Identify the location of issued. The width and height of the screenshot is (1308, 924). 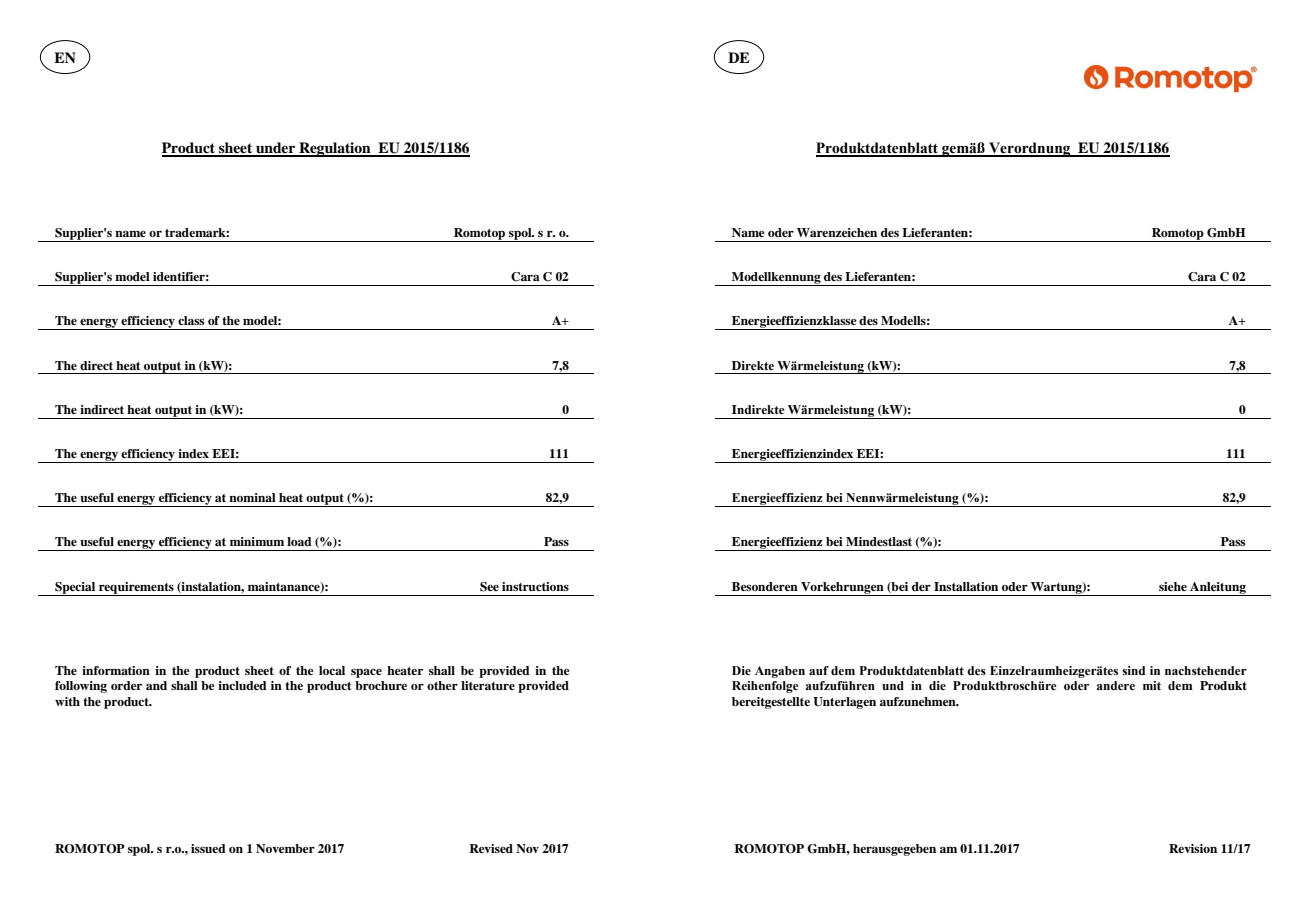
(208, 848).
